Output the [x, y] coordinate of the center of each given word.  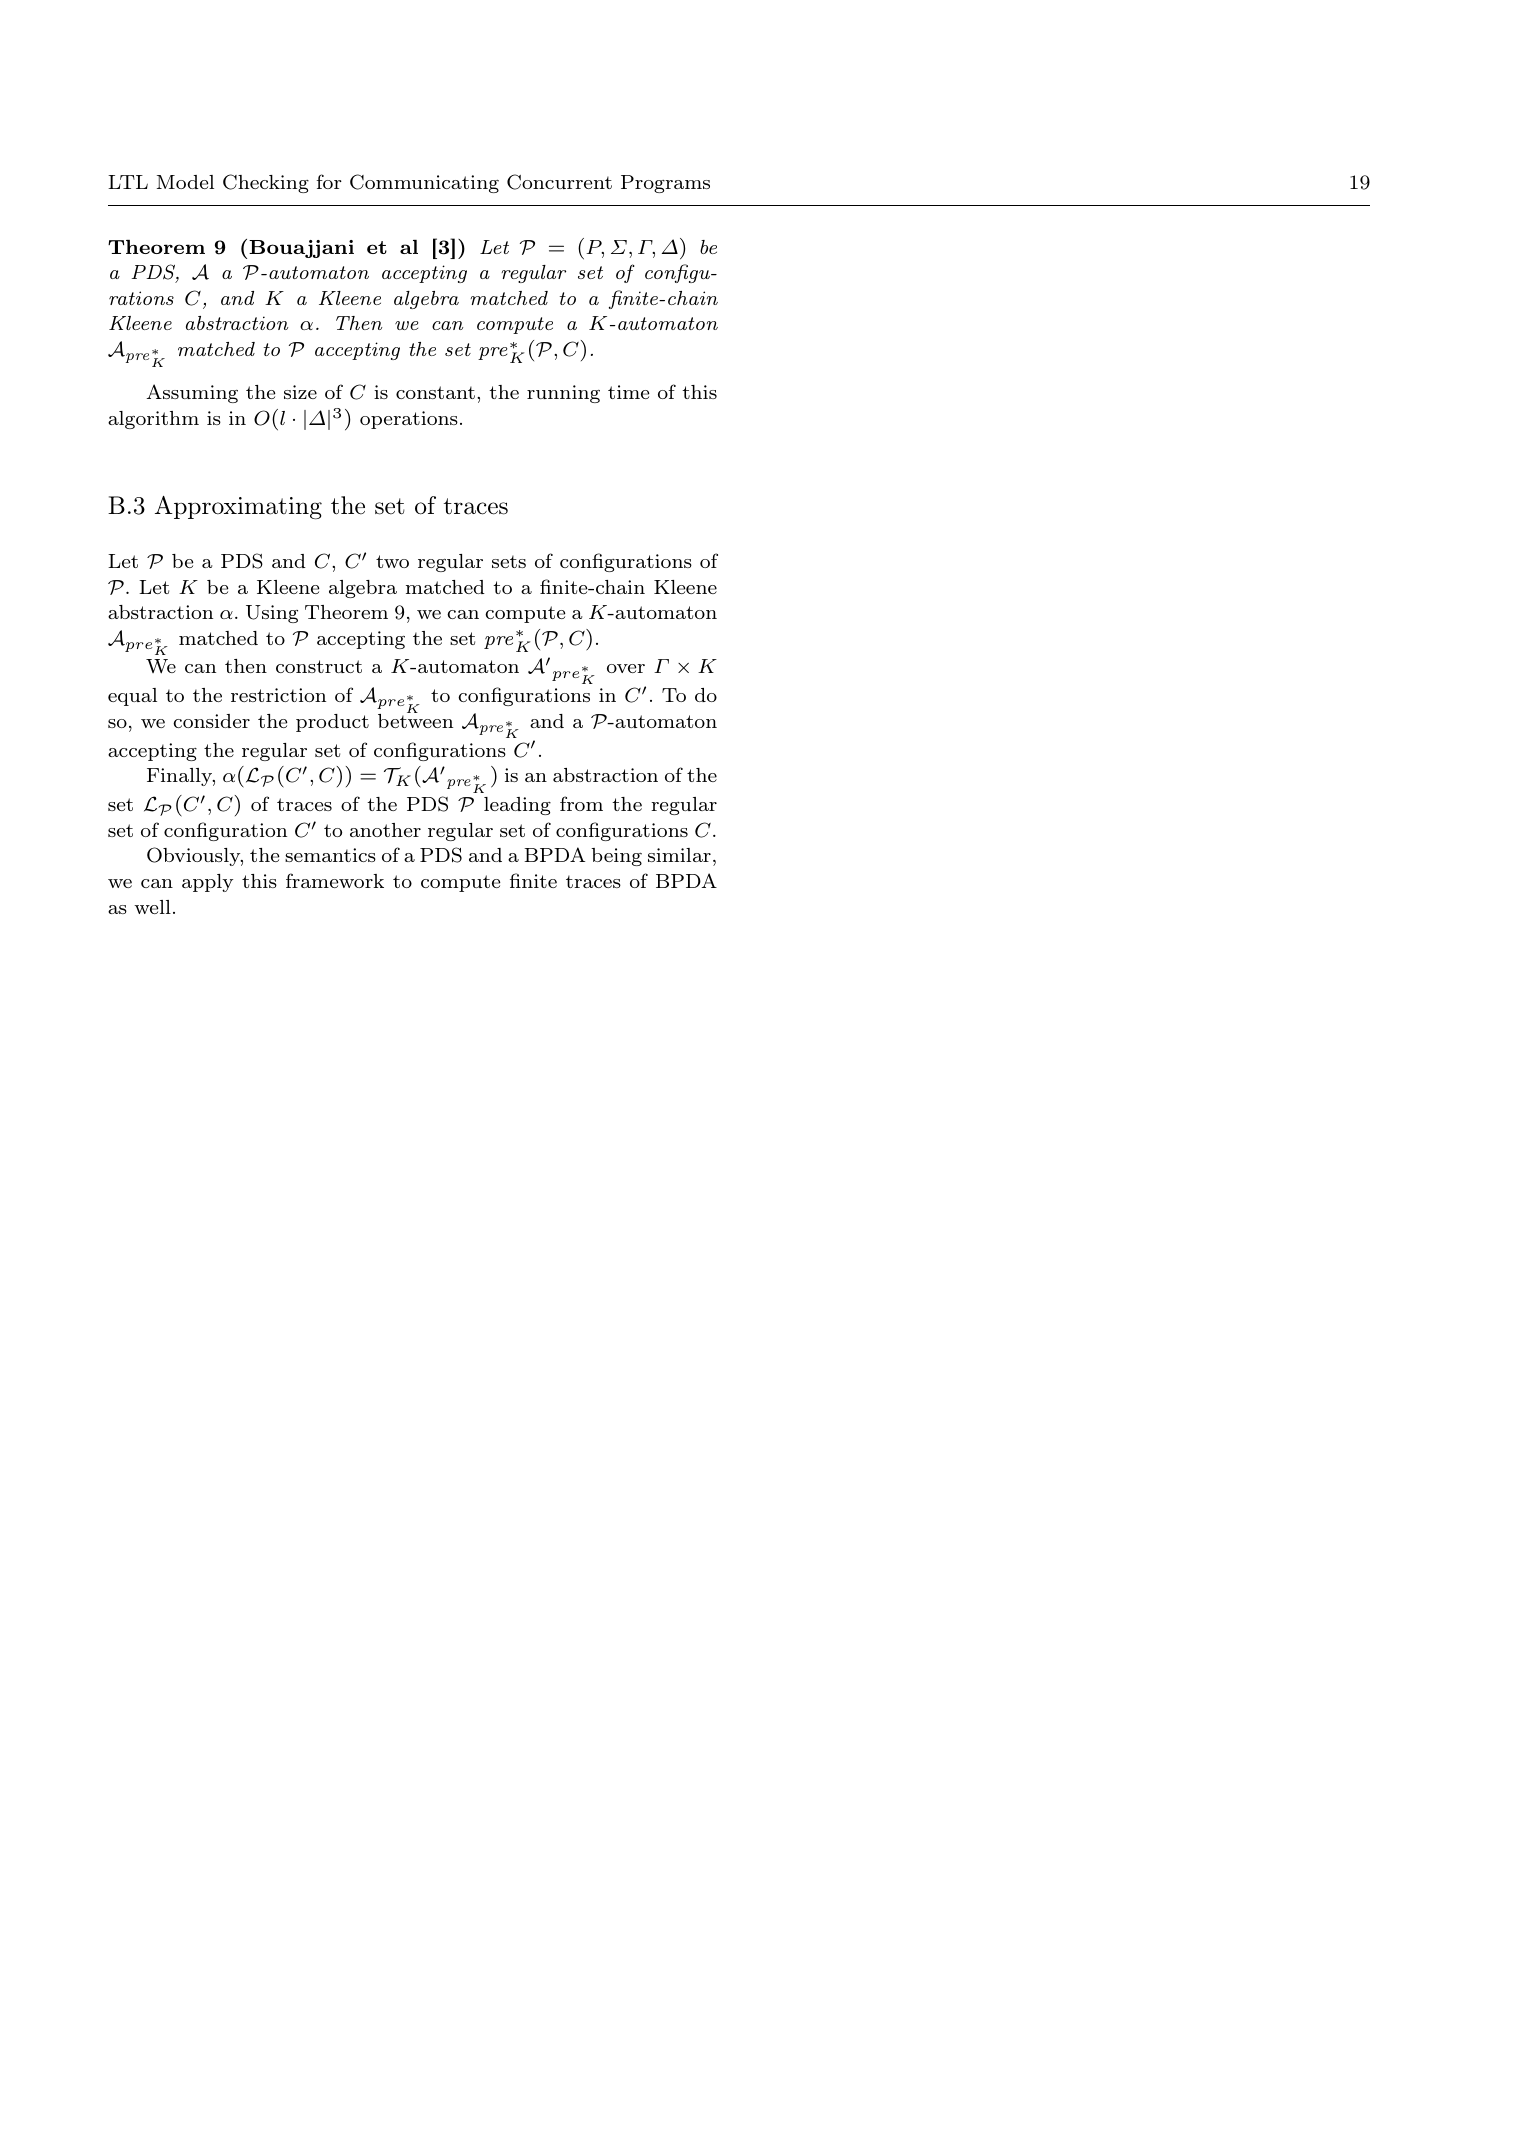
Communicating [424, 183]
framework [335, 880]
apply [207, 883]
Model [185, 182]
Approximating [238, 508]
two [392, 561]
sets [509, 561]
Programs [665, 184]
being [616, 857]
